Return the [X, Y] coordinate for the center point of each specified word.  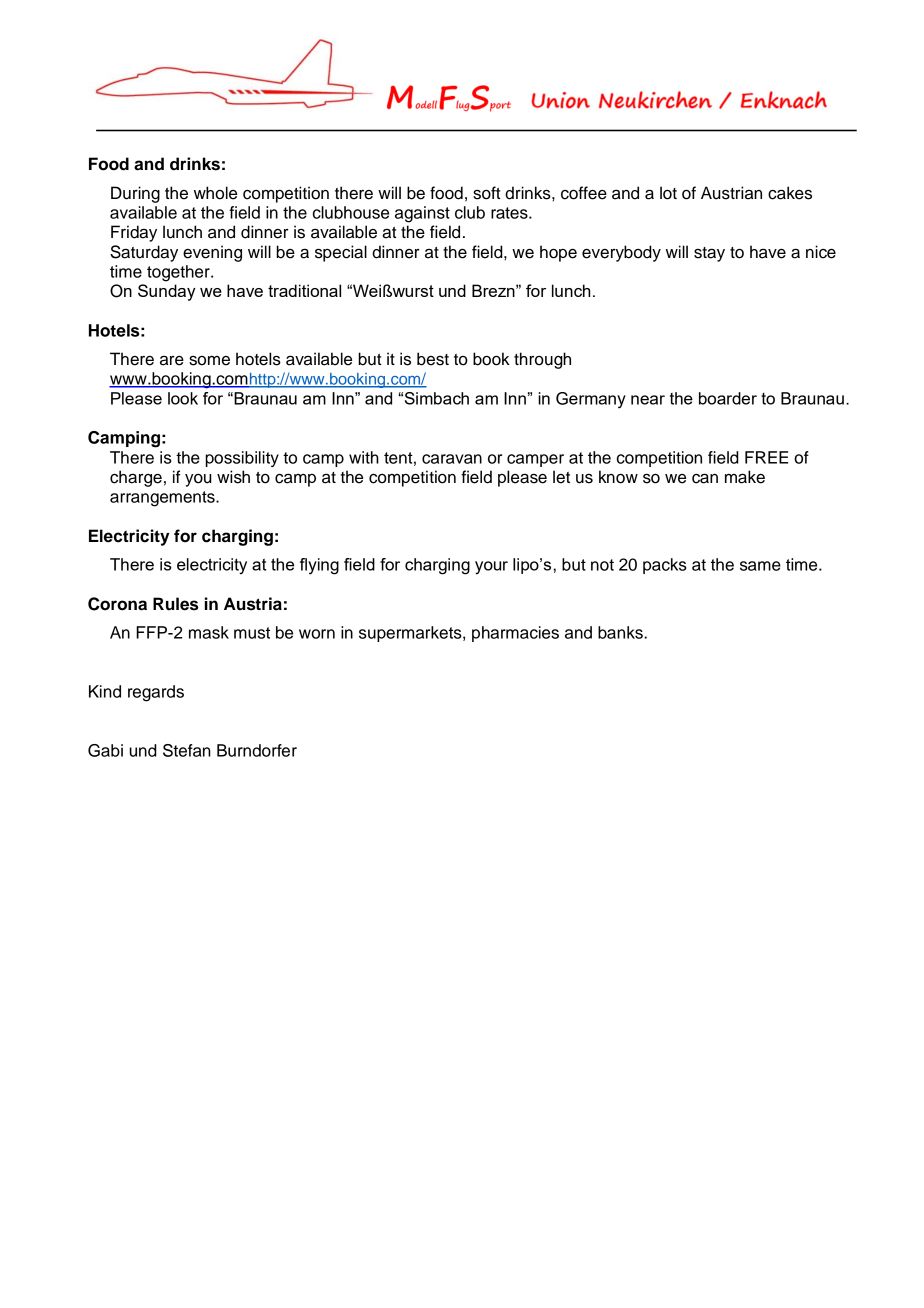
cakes [790, 193]
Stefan [187, 750]
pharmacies [515, 634]
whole [215, 193]
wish [233, 477]
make [745, 477]
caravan [452, 459]
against [422, 214]
